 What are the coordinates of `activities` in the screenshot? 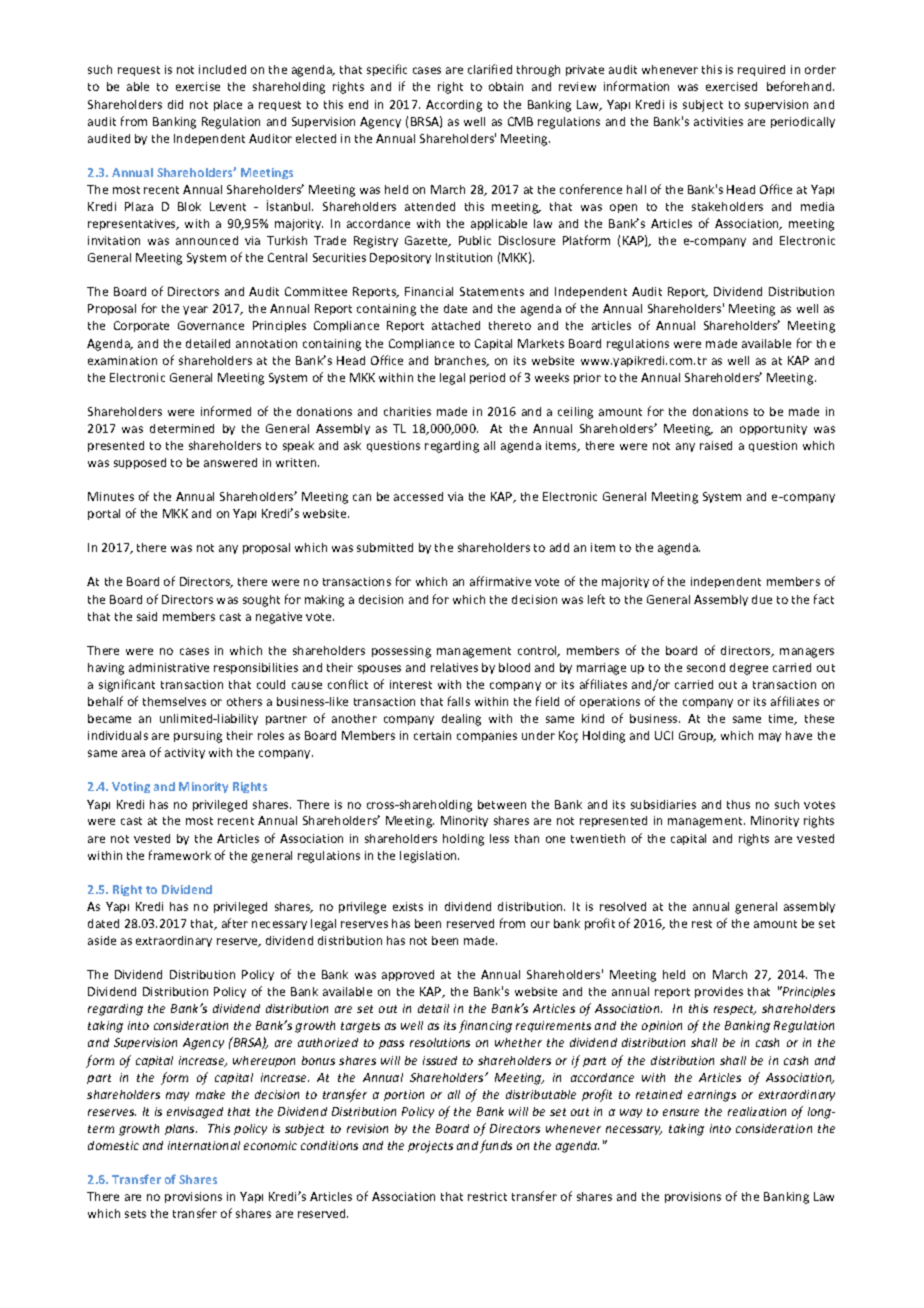 It's located at (718, 121).
